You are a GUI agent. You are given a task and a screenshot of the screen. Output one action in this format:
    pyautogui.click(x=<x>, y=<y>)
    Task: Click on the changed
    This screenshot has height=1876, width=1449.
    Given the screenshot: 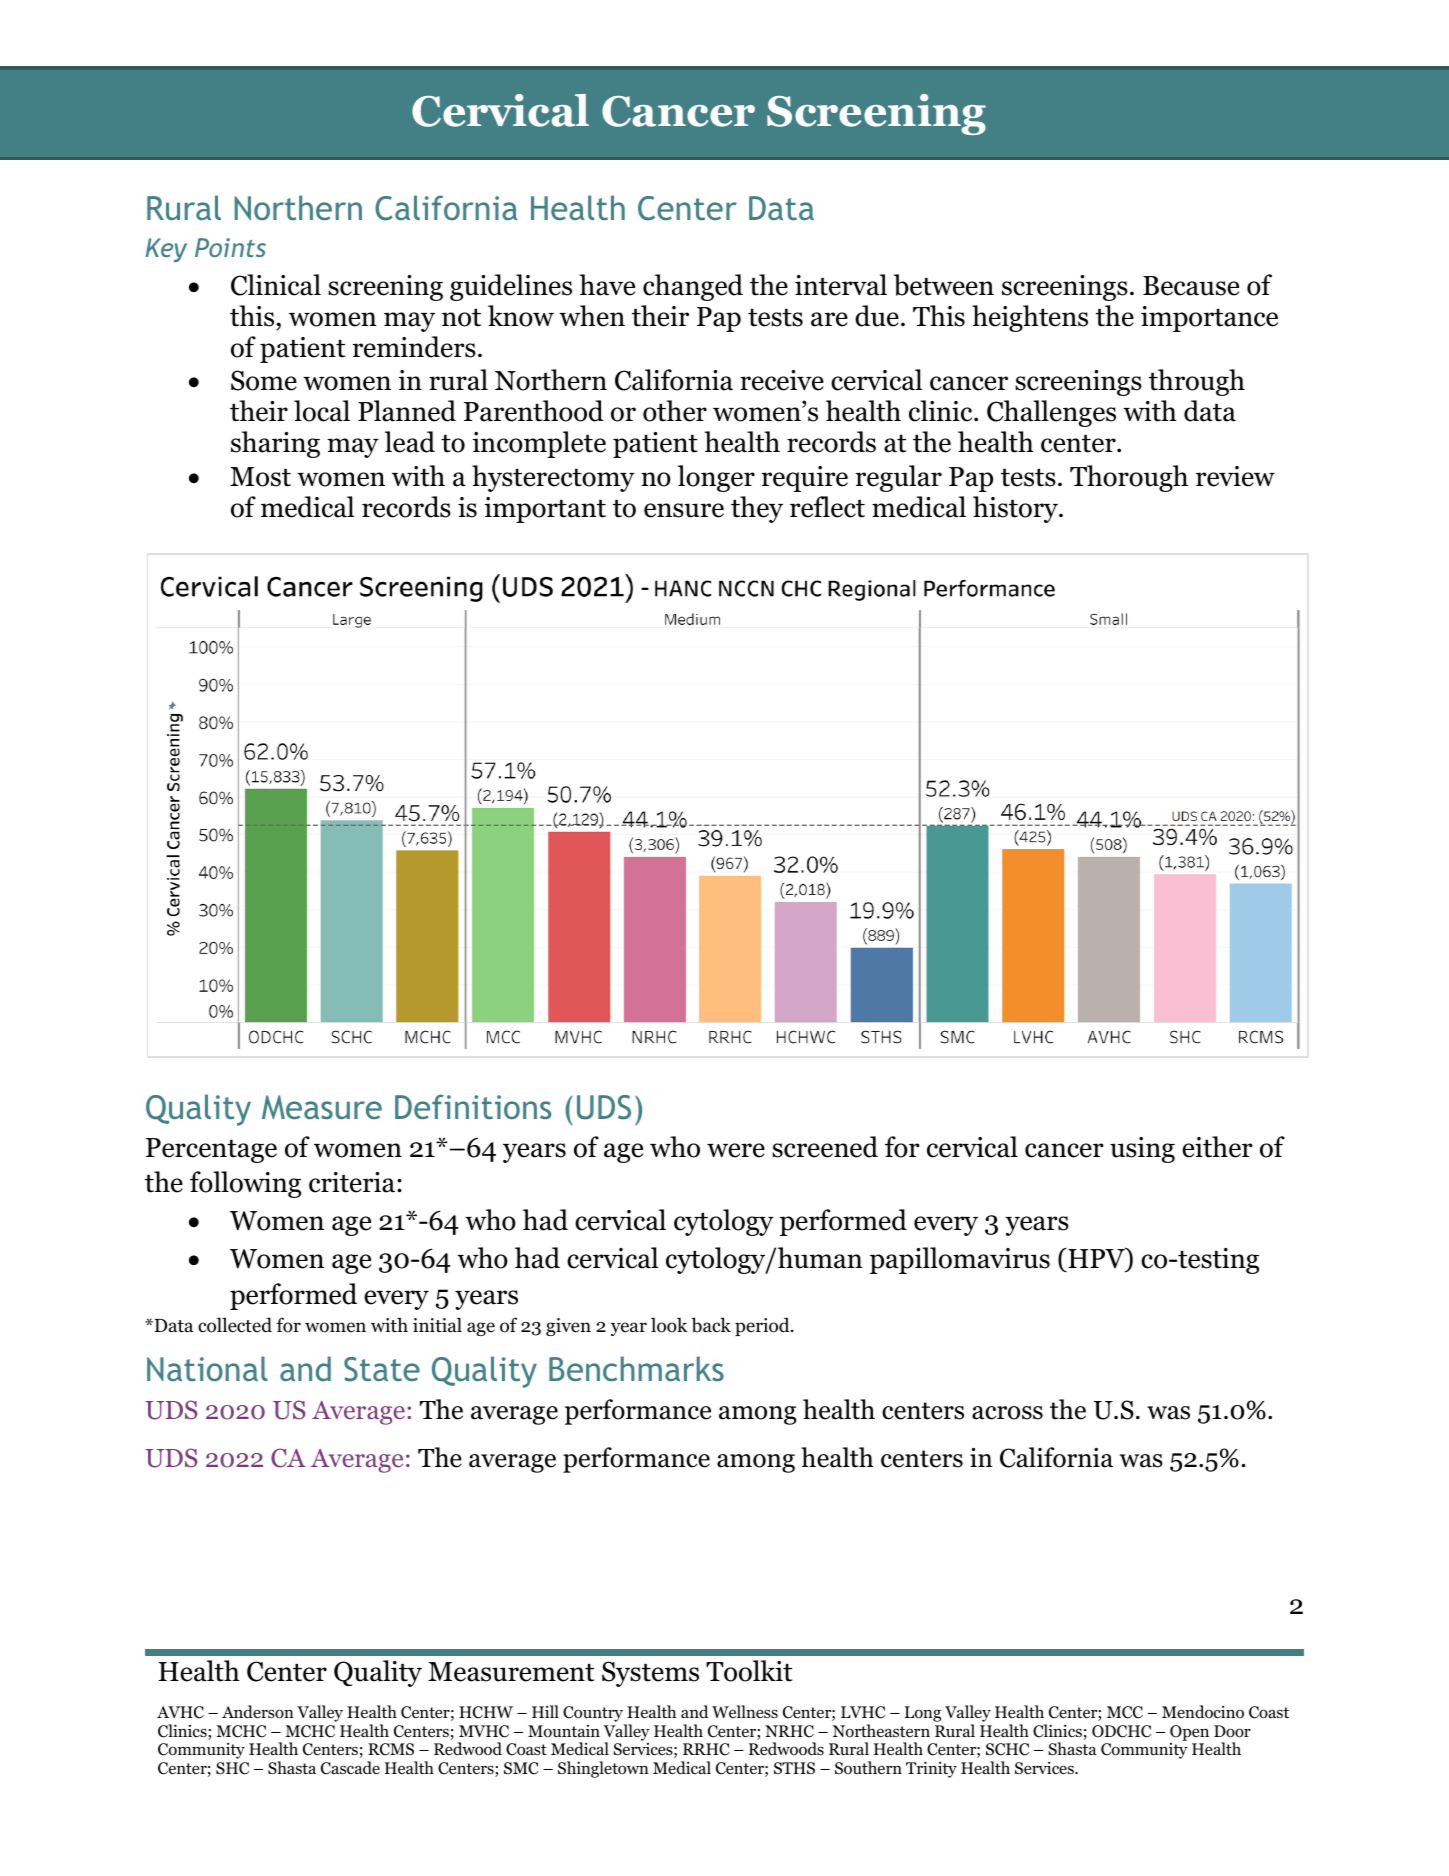 What is the action you would take?
    pyautogui.click(x=693, y=287)
